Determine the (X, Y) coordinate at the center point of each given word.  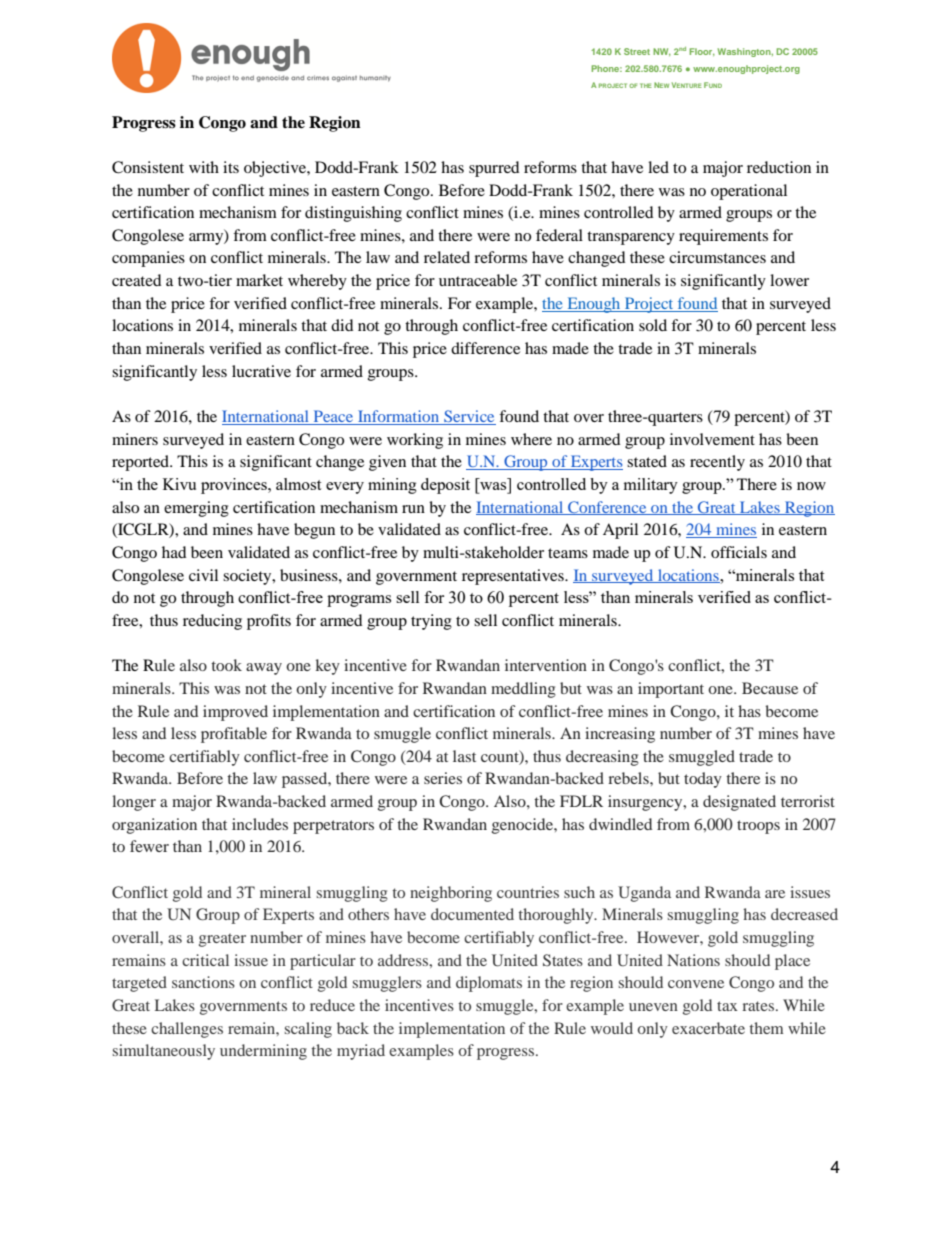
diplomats (489, 984)
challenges (187, 1030)
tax (727, 1006)
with (204, 167)
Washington (745, 52)
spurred (494, 169)
